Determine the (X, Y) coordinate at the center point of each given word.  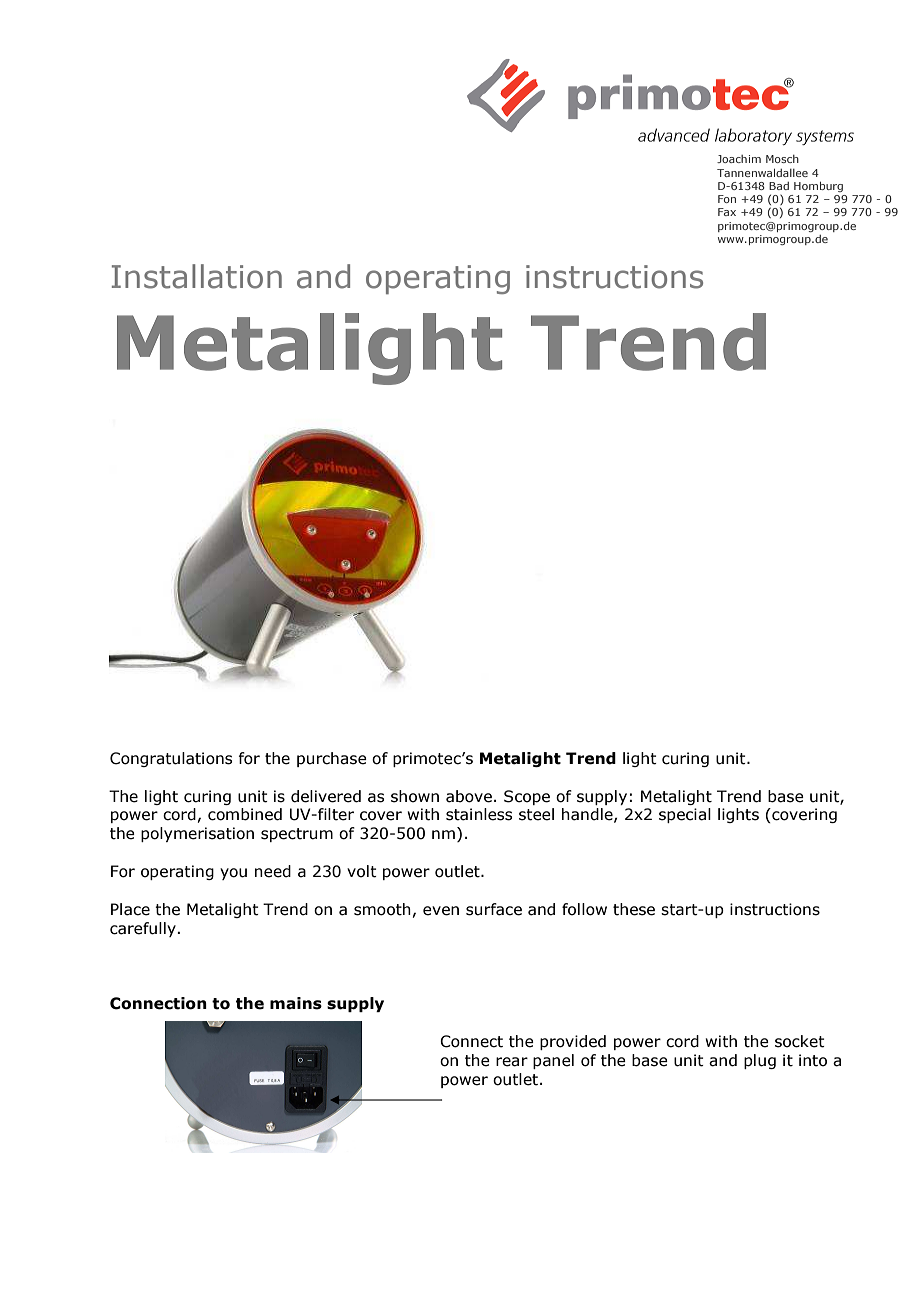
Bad (779, 186)
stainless (479, 814)
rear (512, 1062)
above (469, 796)
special (685, 815)
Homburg (818, 186)
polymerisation (197, 834)
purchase (332, 759)
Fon (727, 199)
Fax (727, 212)
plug (760, 1061)
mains (296, 1003)
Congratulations (171, 759)
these (634, 909)
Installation (197, 276)
